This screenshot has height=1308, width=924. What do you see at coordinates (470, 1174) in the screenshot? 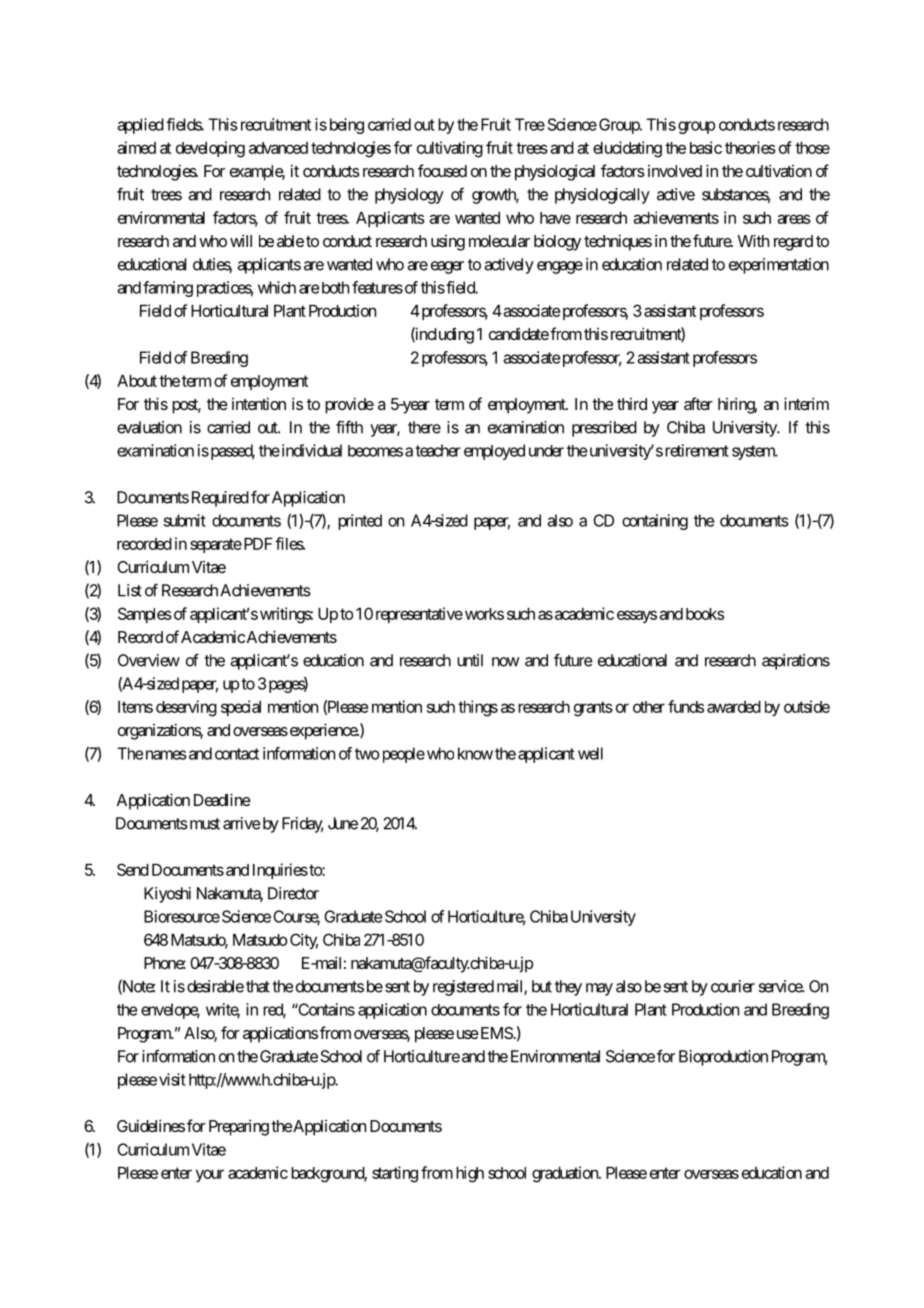
I see `high` at bounding box center [470, 1174].
